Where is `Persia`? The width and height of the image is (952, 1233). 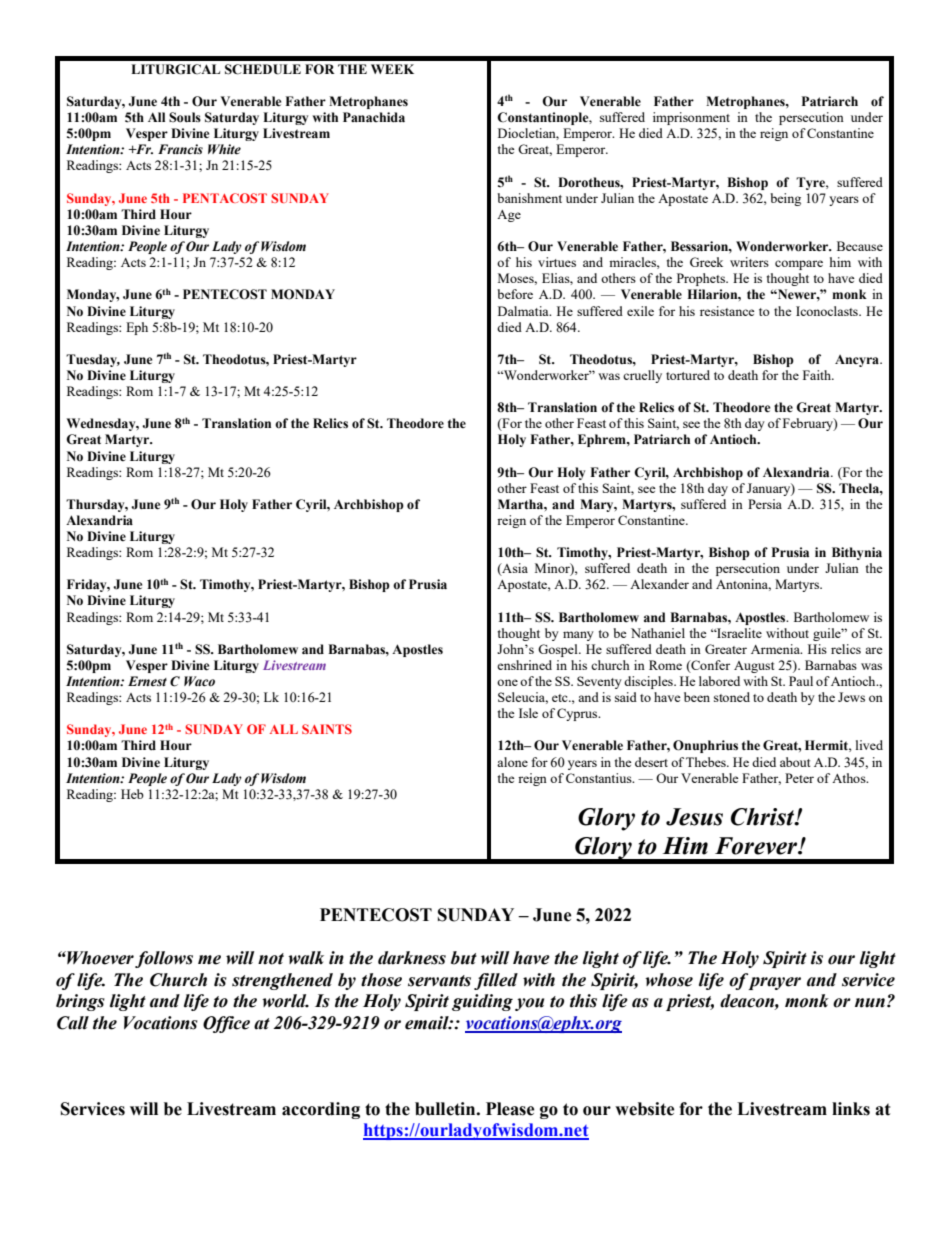 Persia is located at coordinates (765, 504).
